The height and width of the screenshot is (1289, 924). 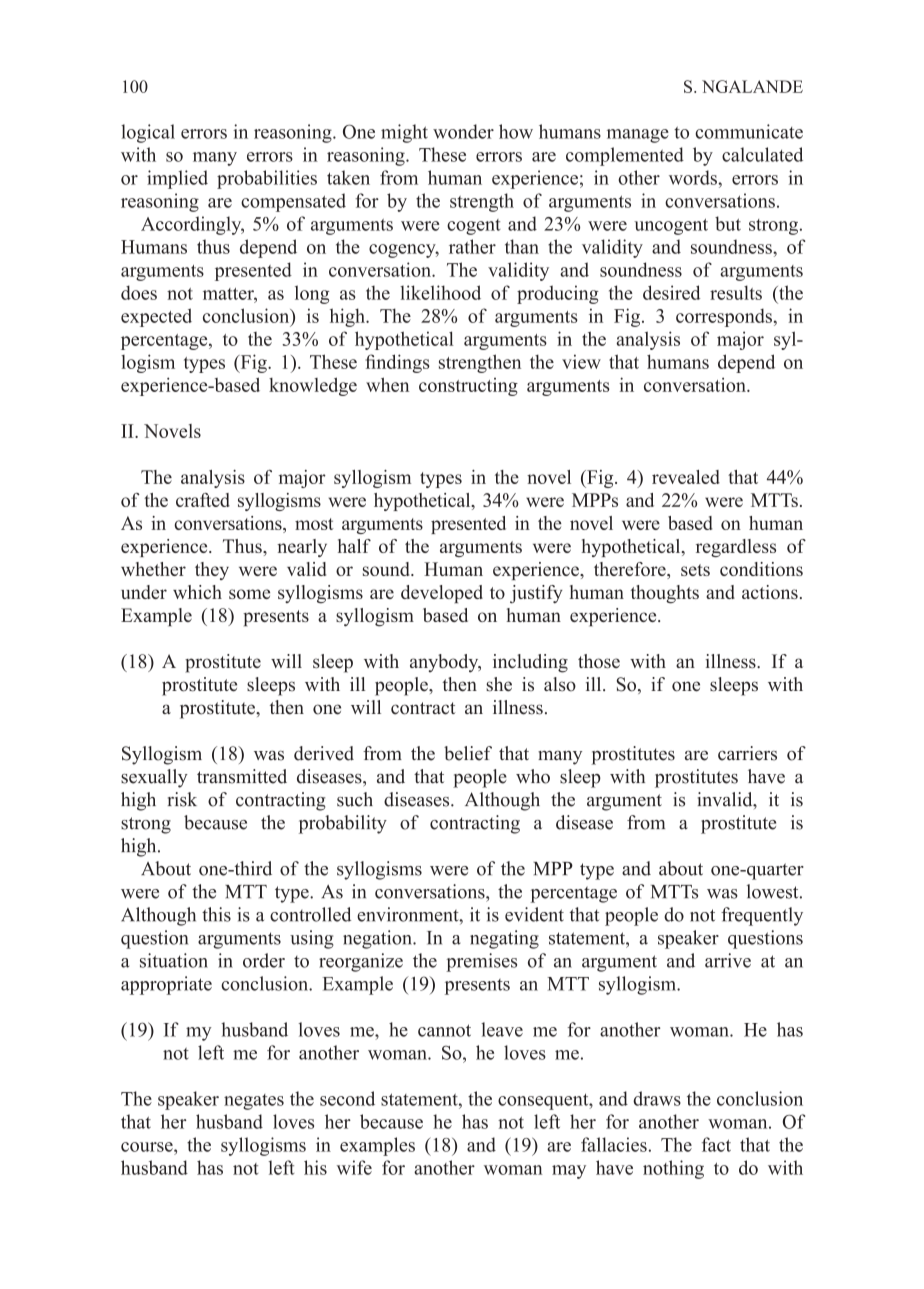 I want to click on negates, so click(x=254, y=1102).
